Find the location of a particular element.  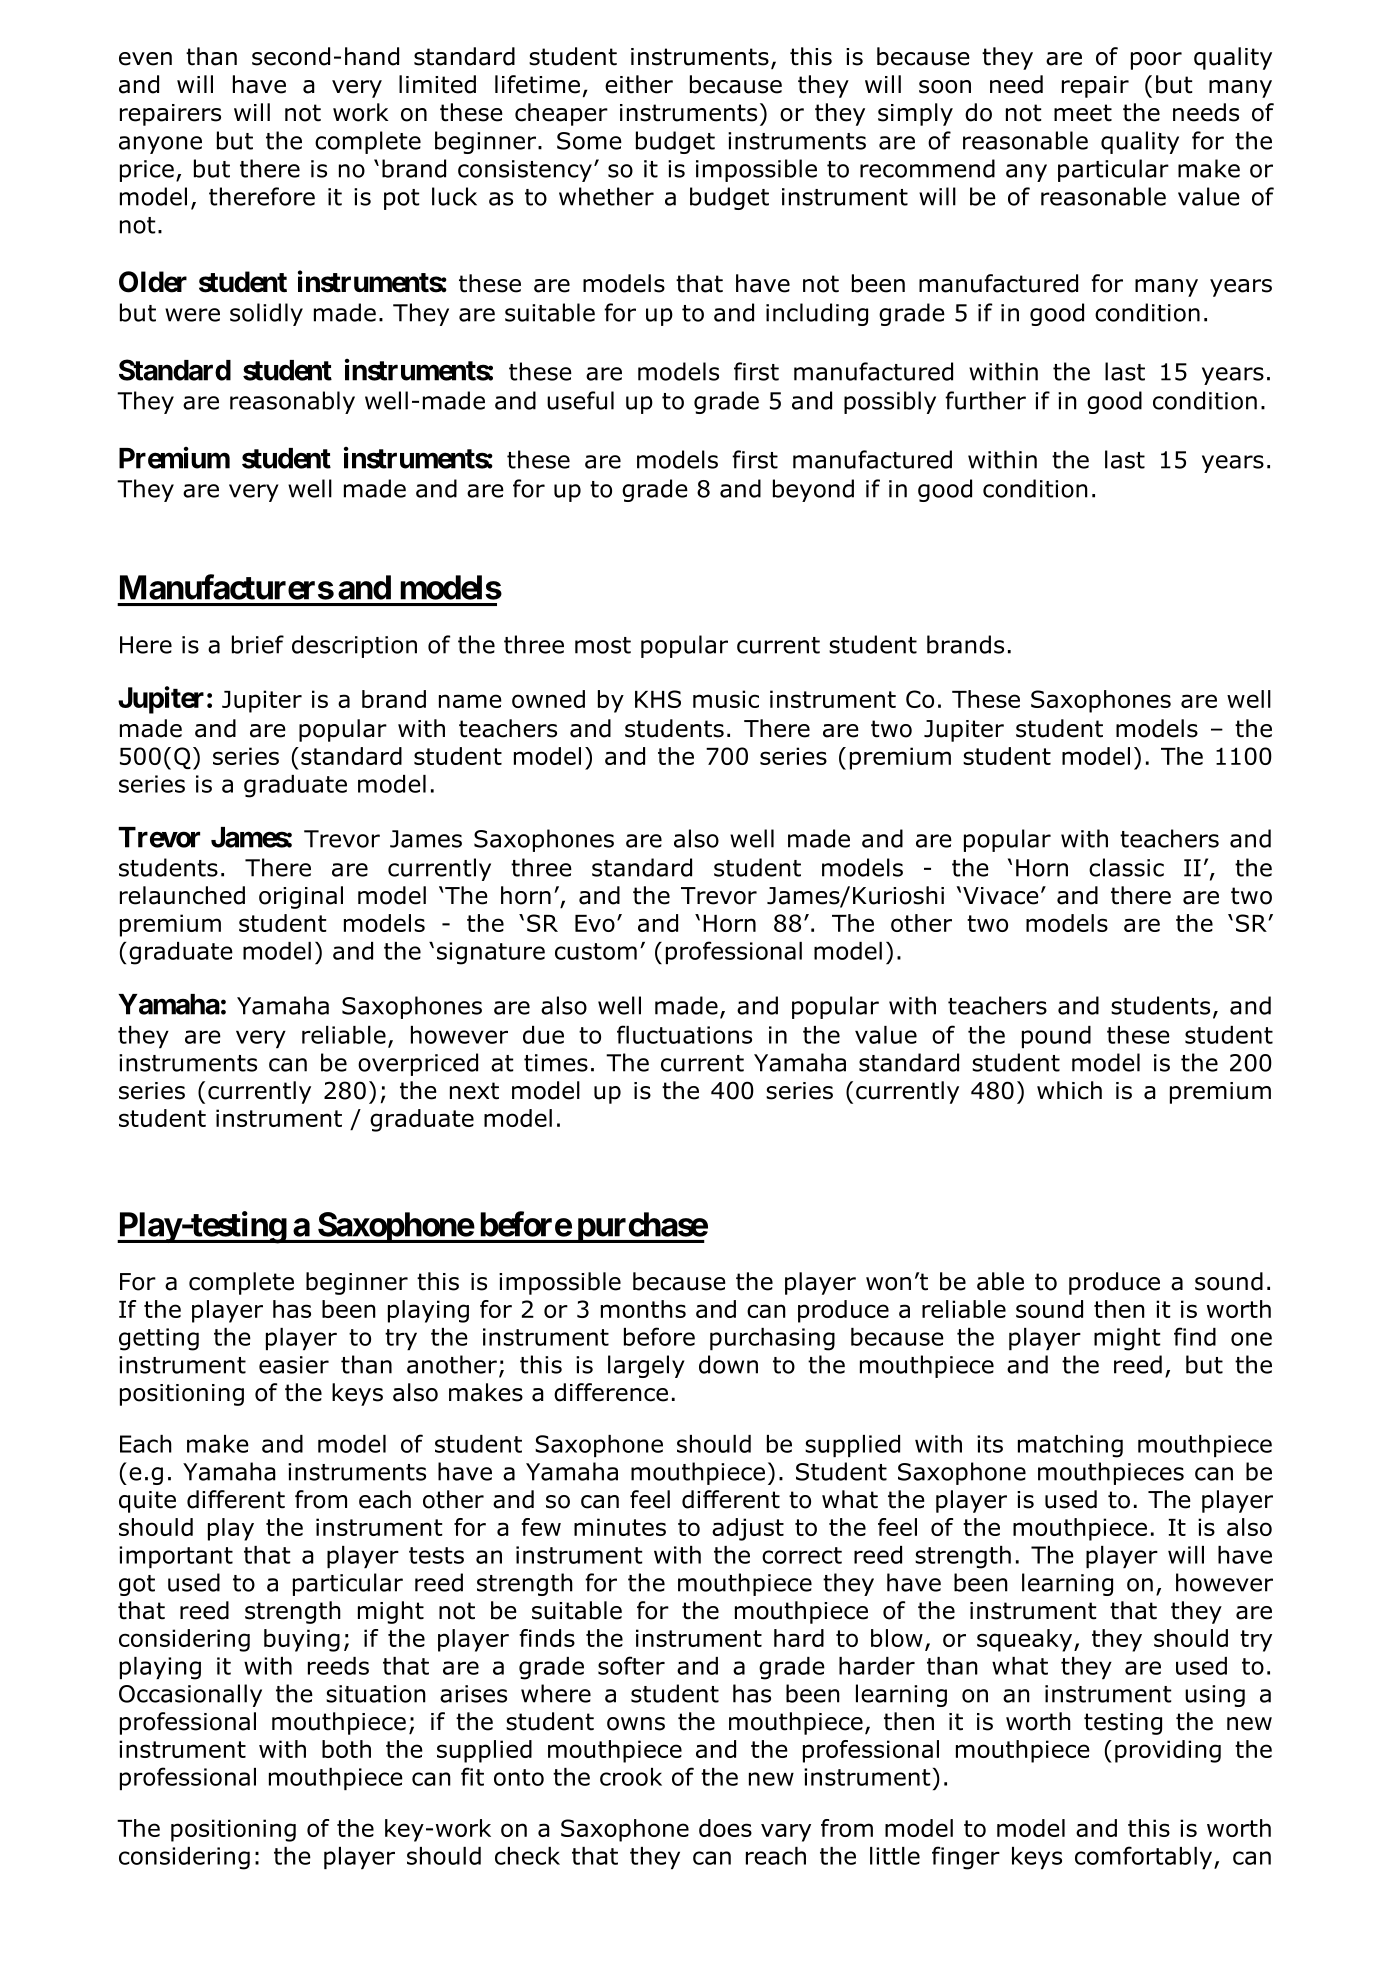

music is located at coordinates (726, 699).
